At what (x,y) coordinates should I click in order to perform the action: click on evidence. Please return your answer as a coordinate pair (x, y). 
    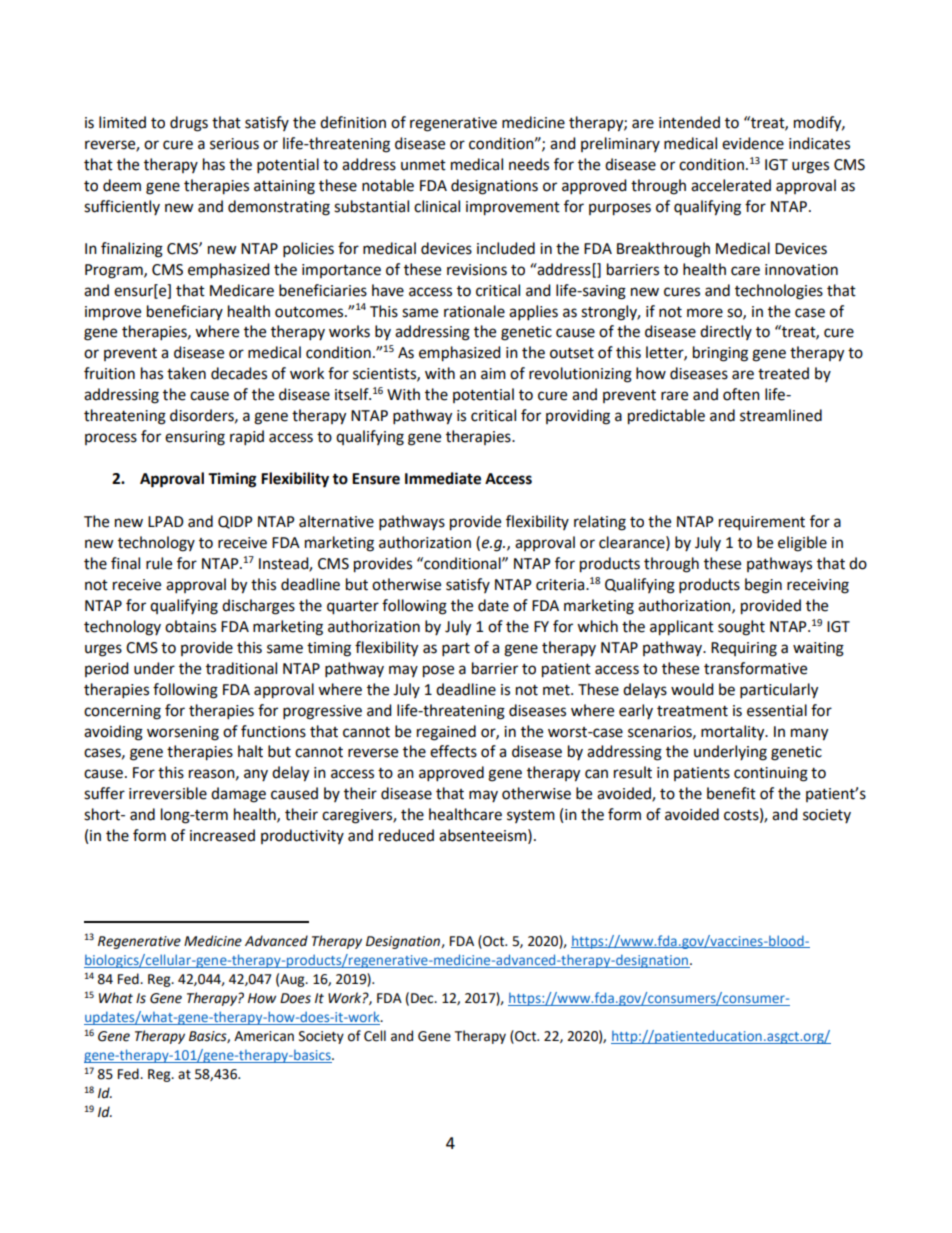
    Looking at the image, I should click on (753, 143).
